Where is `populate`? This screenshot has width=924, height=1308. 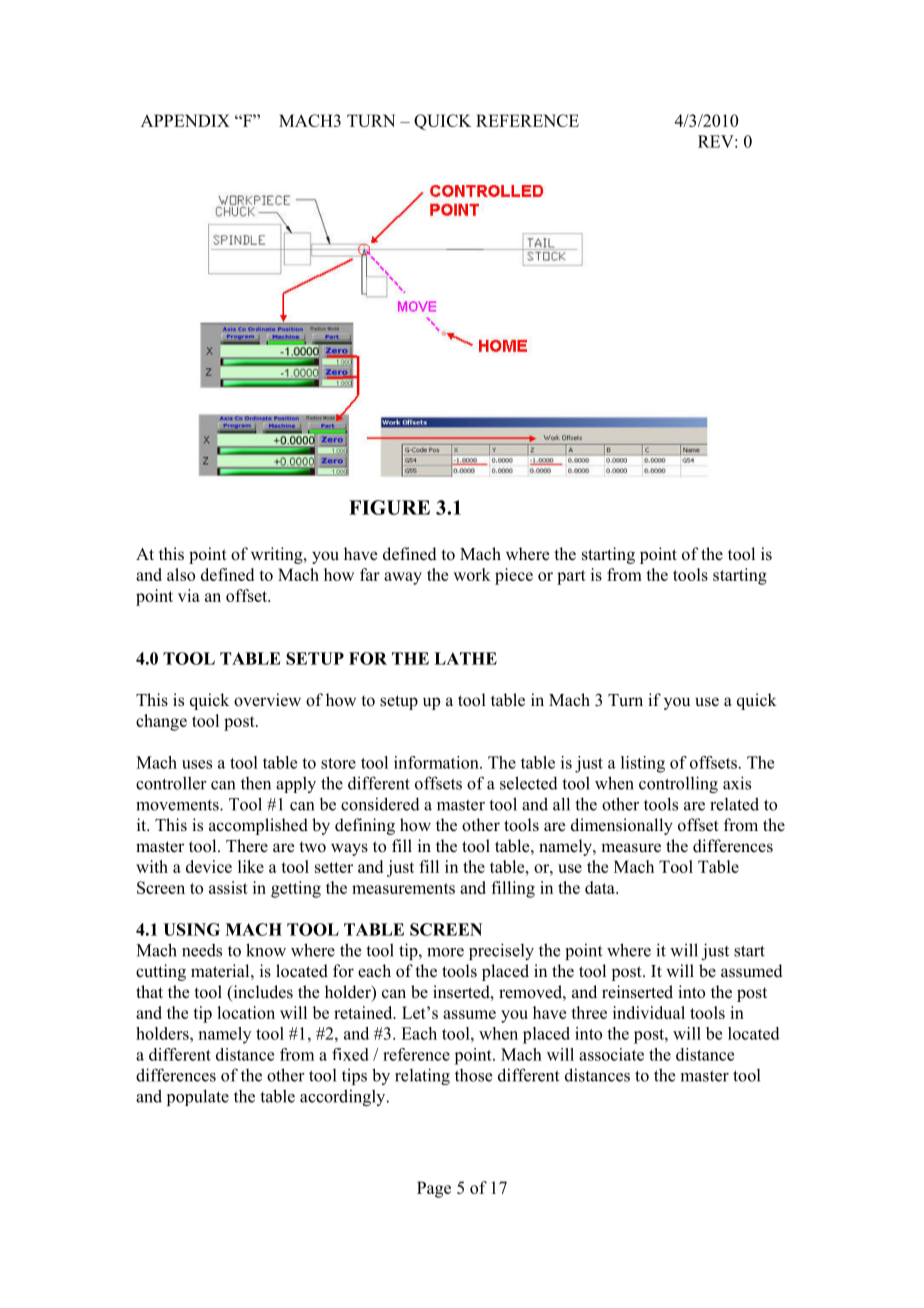
populate is located at coordinates (198, 1097).
